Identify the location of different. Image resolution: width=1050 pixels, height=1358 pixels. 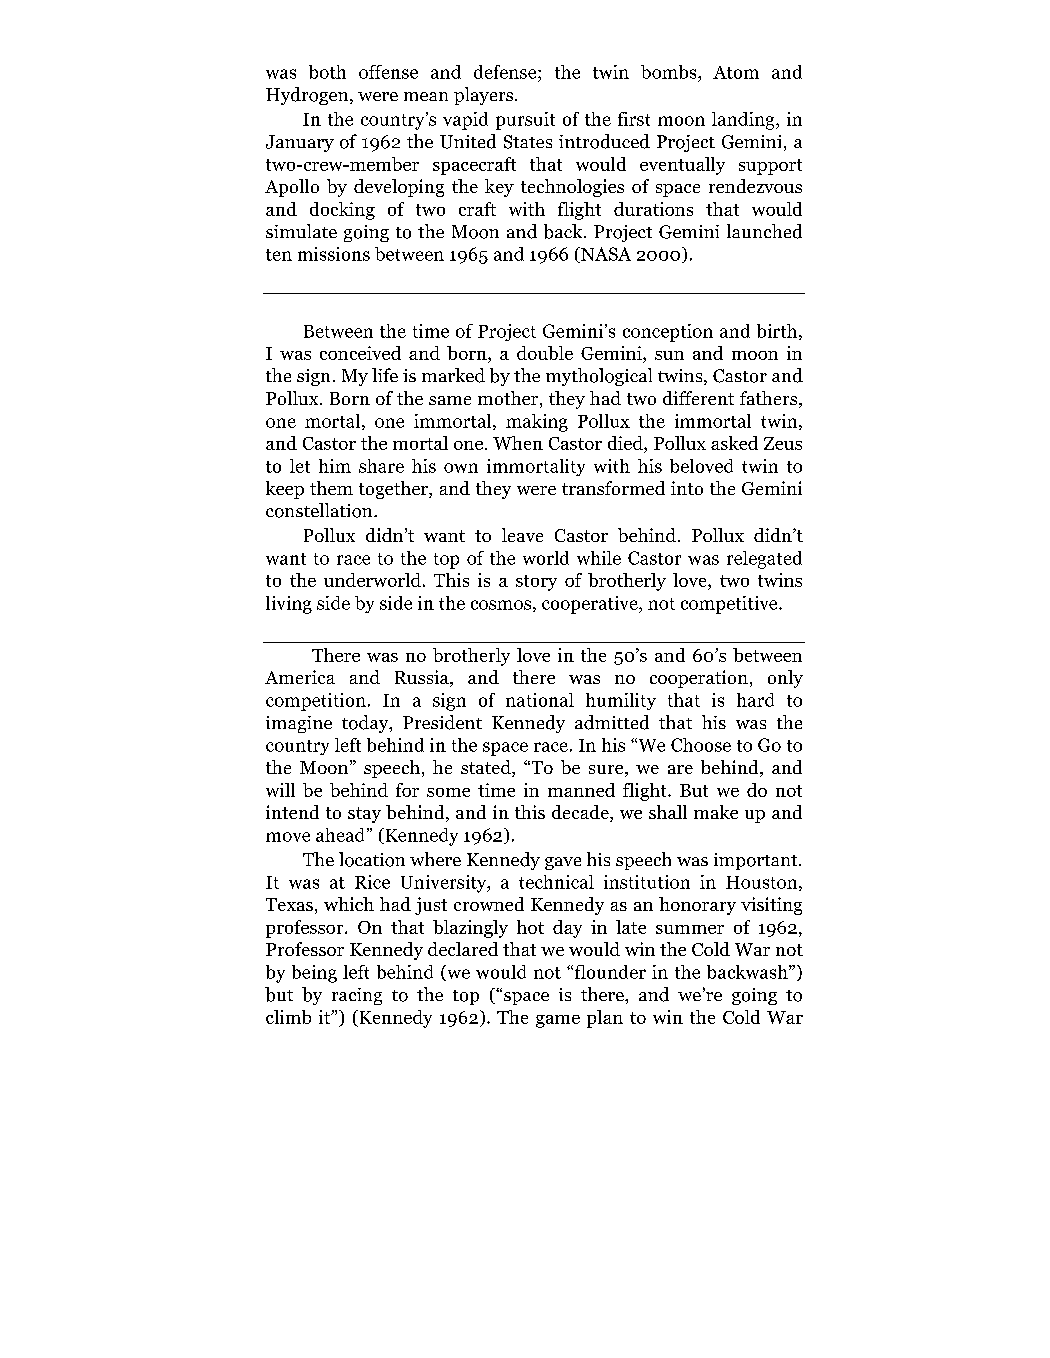
(698, 398).
